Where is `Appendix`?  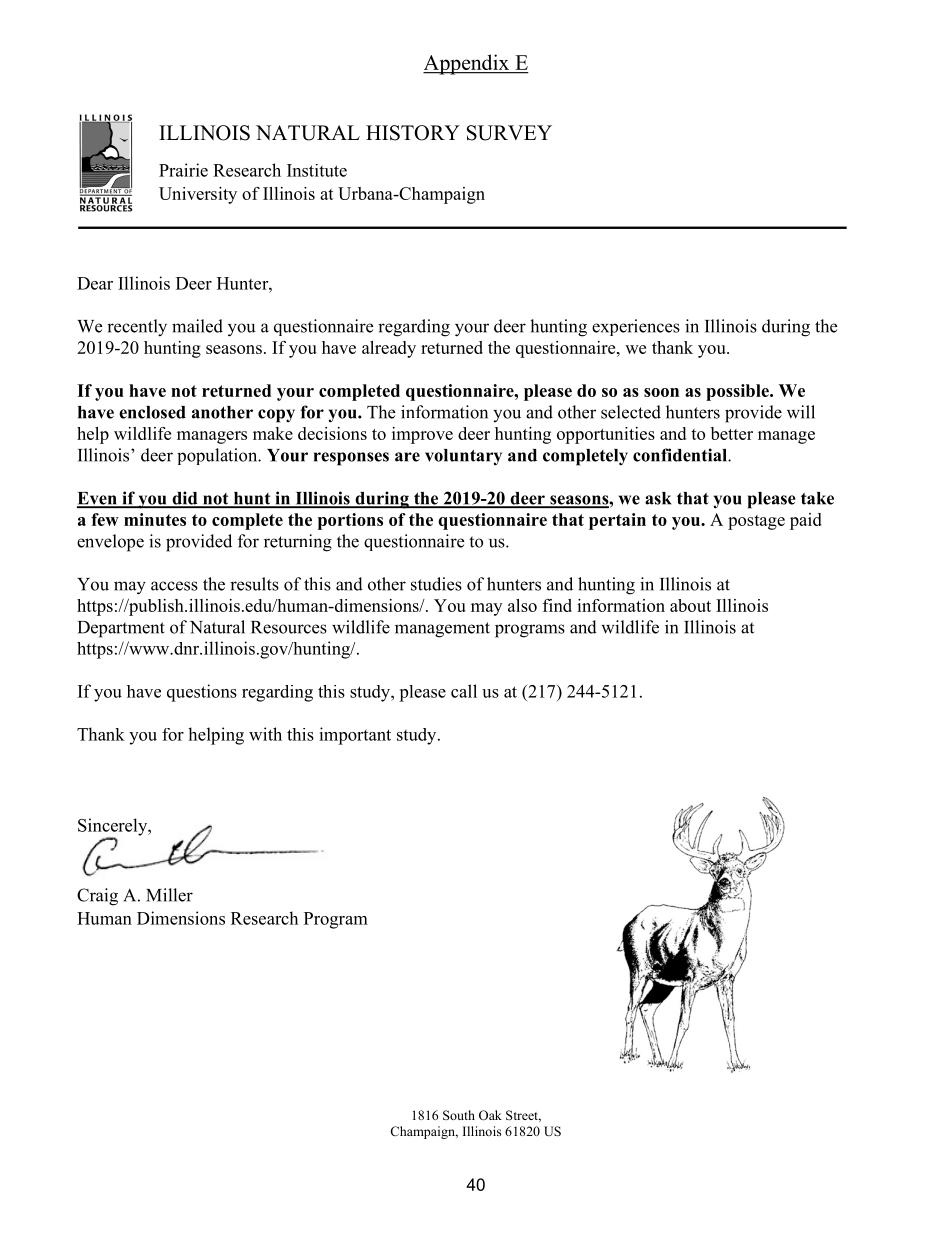
Appendix is located at coordinates (467, 64).
